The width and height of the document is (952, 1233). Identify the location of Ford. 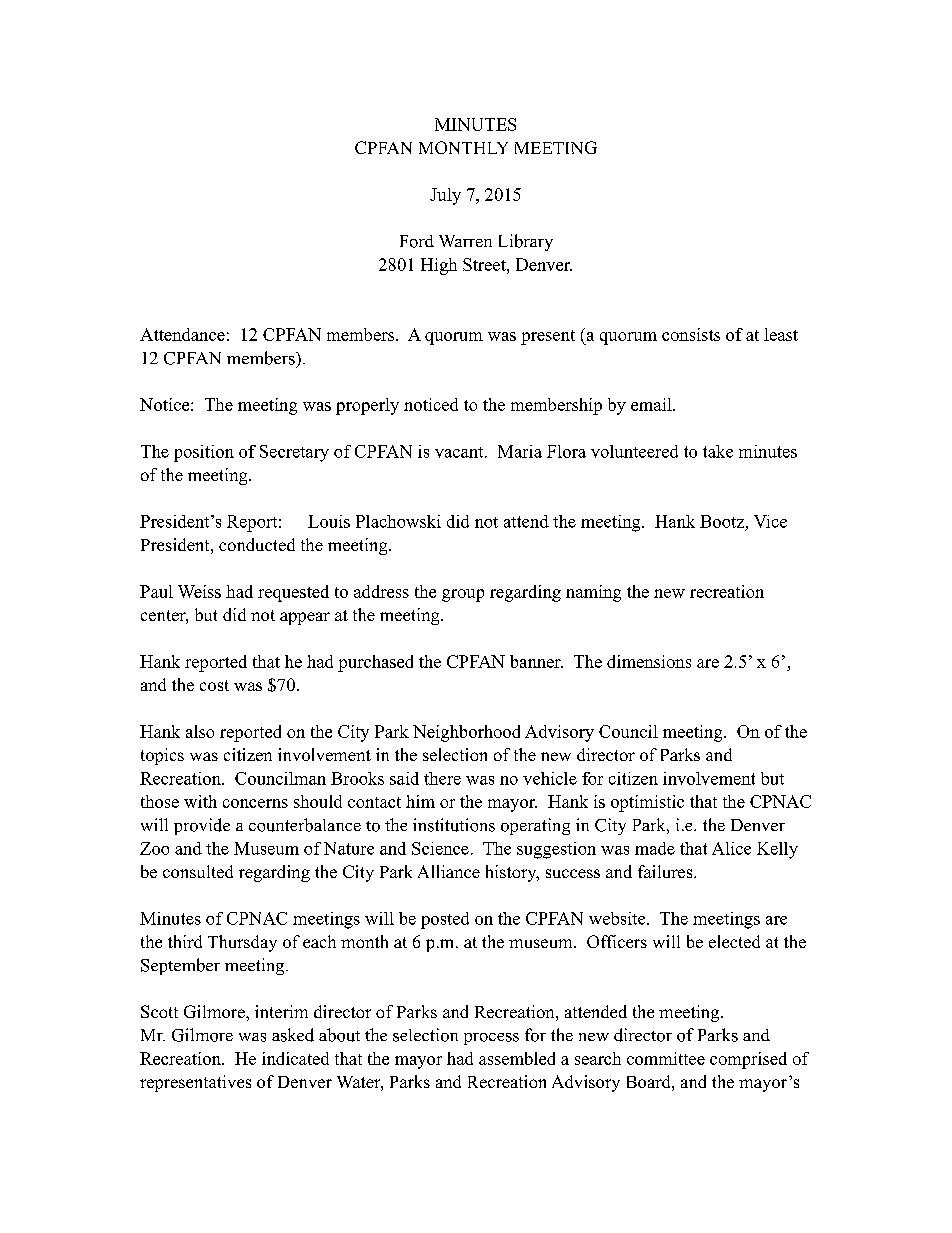
(417, 241).
